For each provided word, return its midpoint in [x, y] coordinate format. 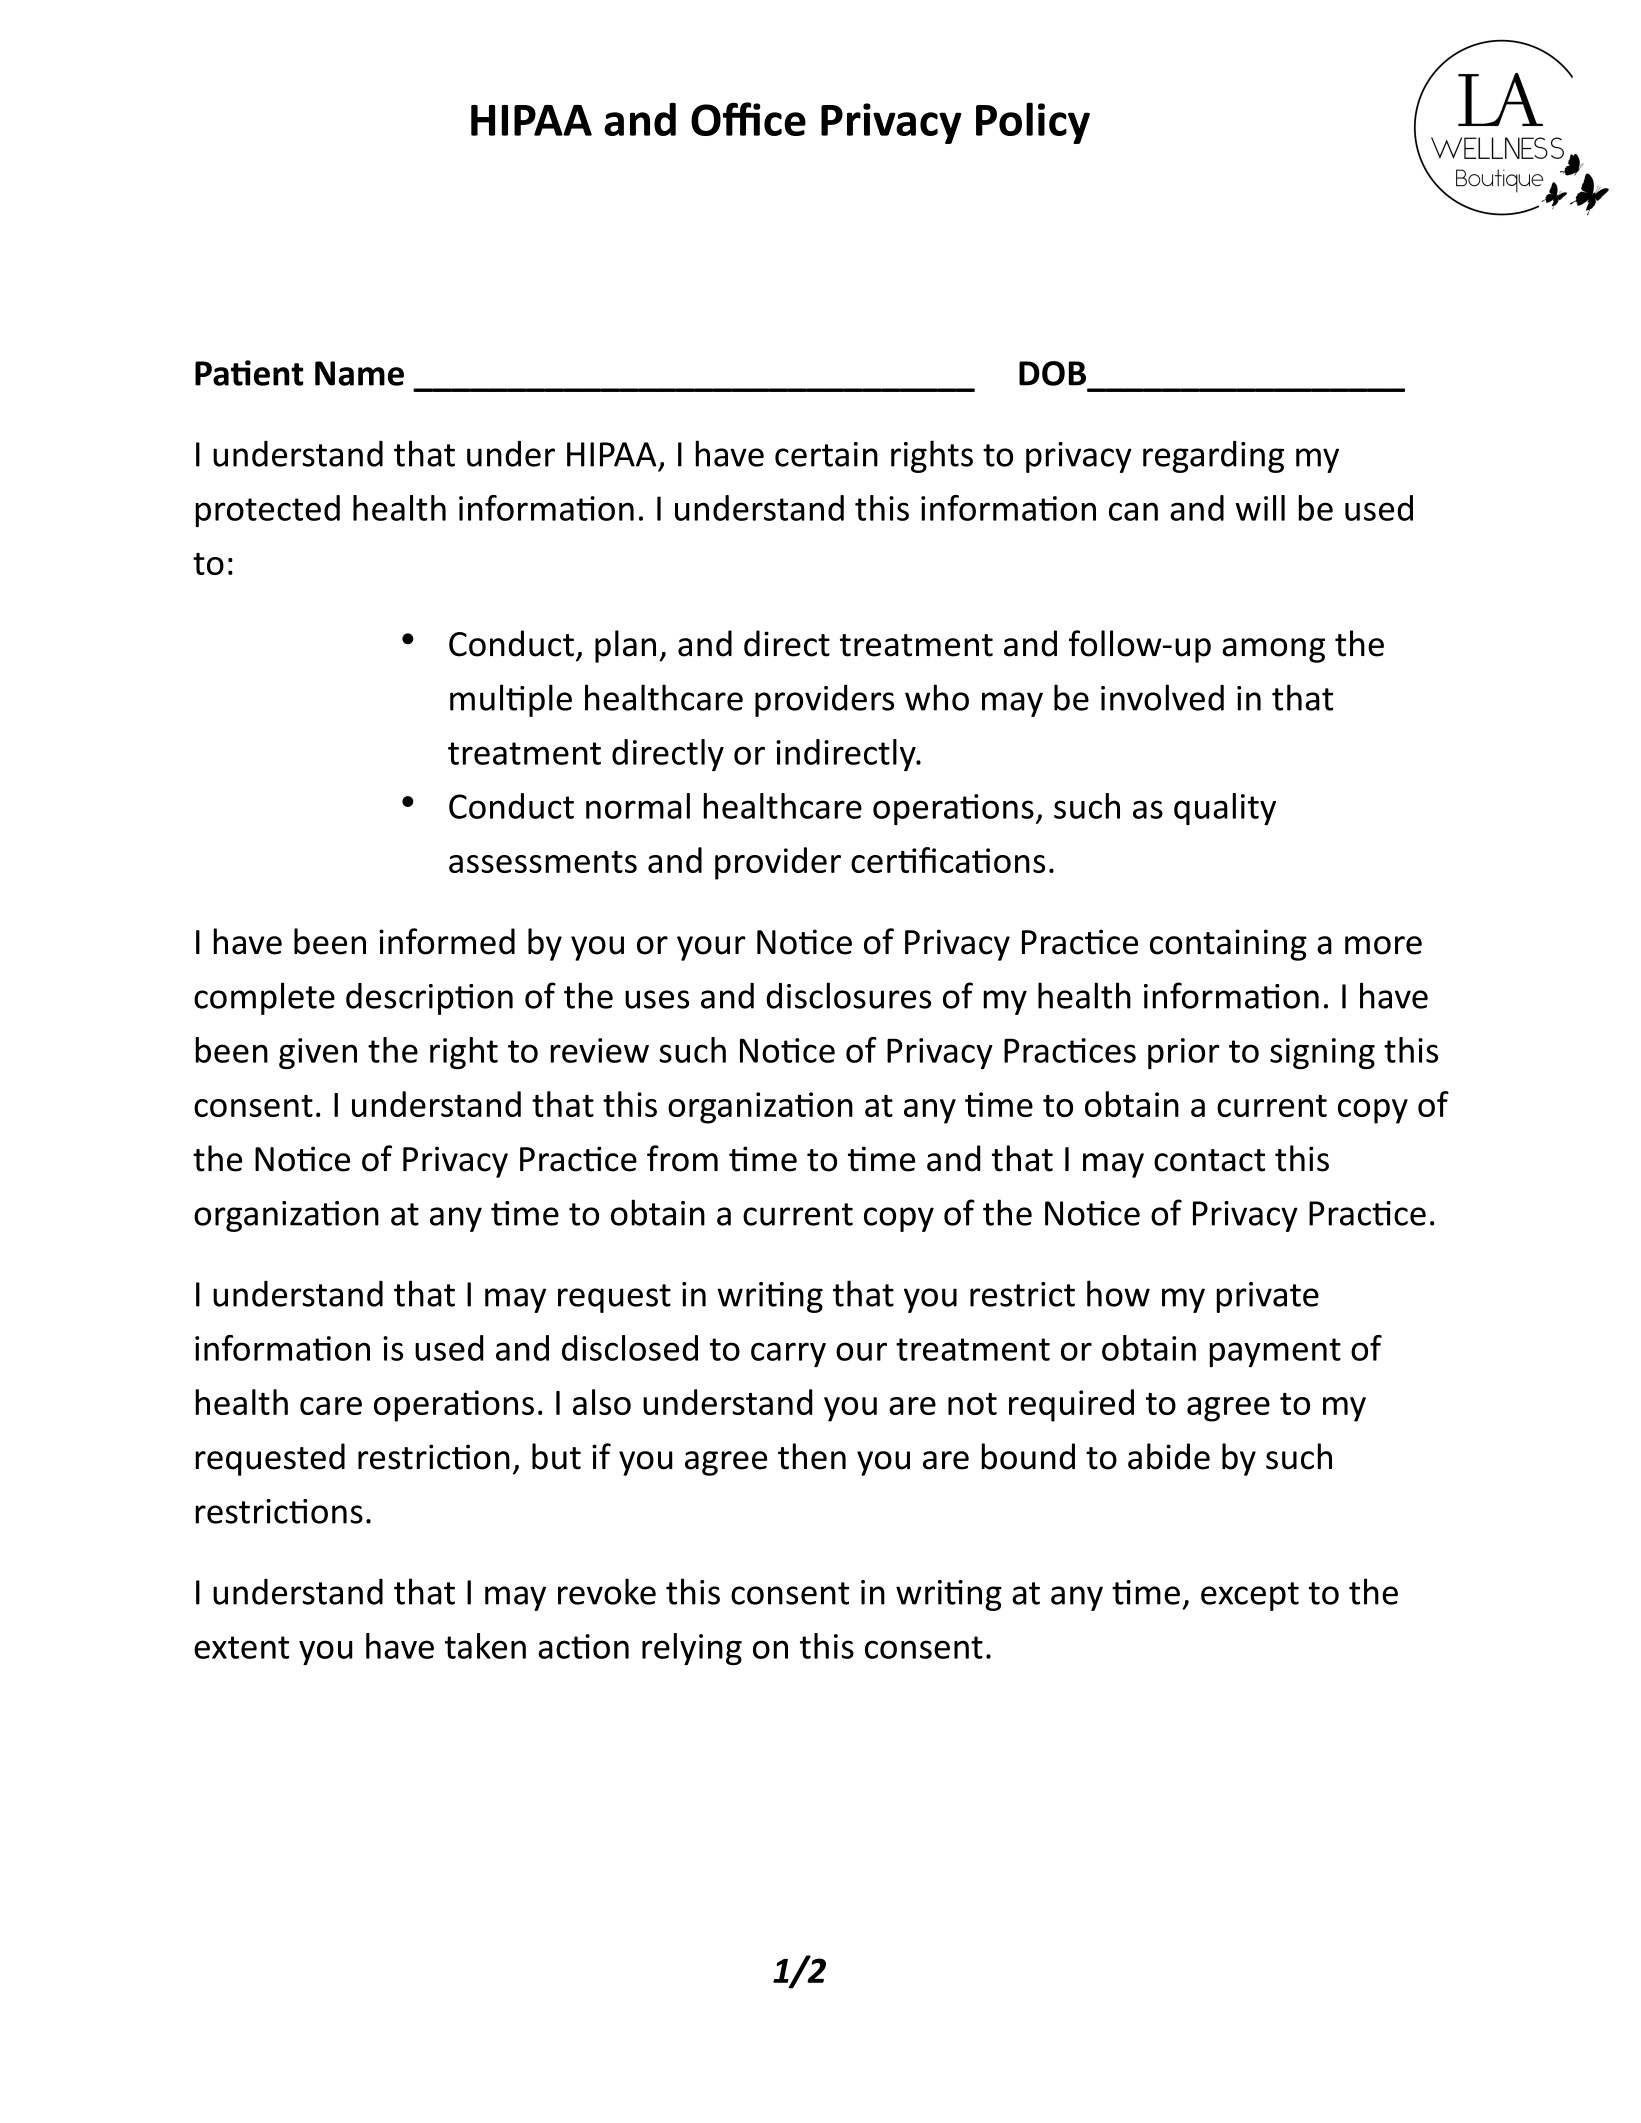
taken [485, 1646]
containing [1228, 945]
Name [359, 373]
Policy [1033, 123]
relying [692, 1649]
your [711, 948]
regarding [1213, 457]
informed [447, 941]
